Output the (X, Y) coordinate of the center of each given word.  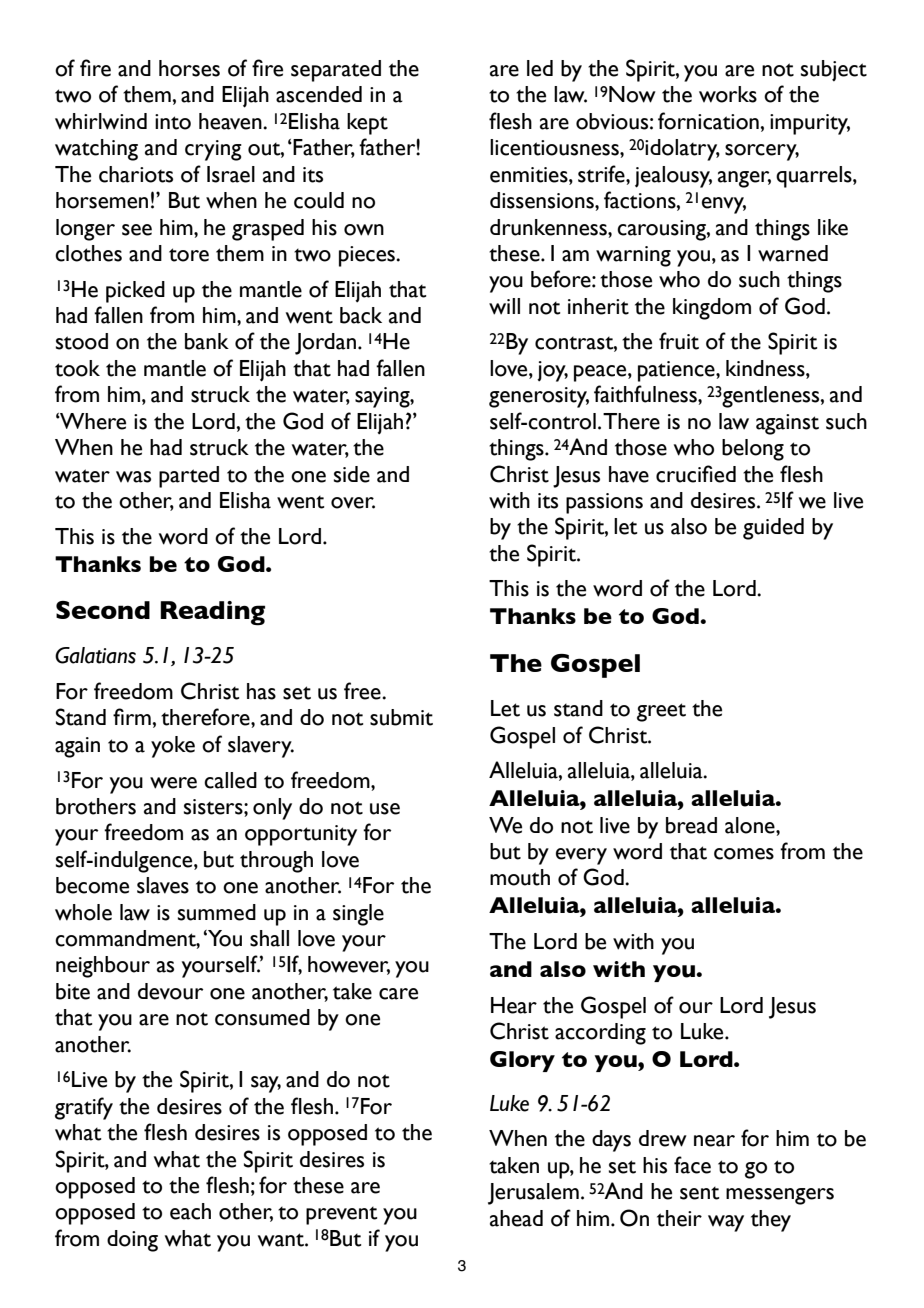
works (728, 94)
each (190, 1211)
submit (401, 717)
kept (367, 124)
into (173, 122)
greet (661, 712)
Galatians (95, 655)
